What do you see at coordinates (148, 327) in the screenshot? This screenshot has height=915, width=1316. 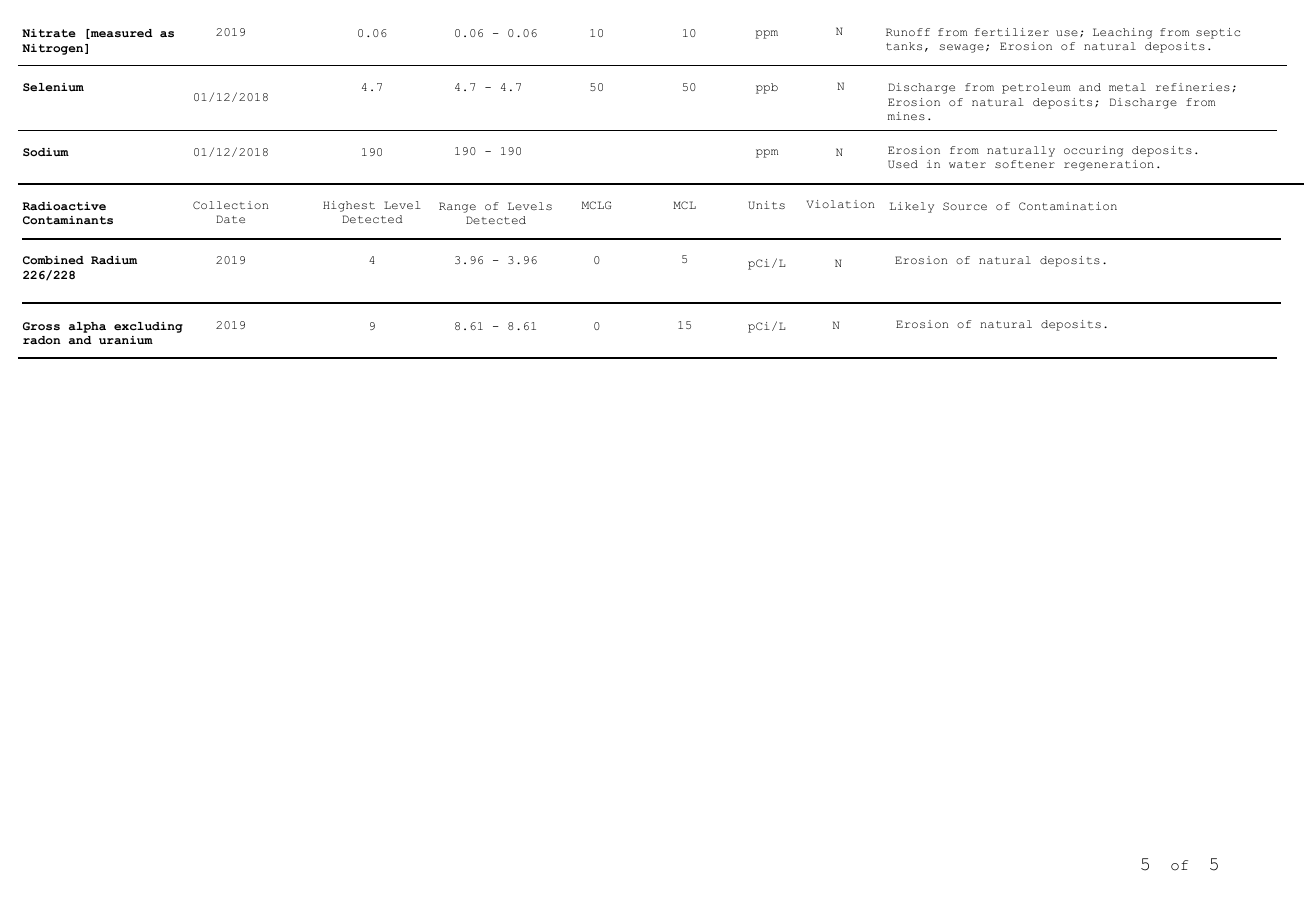 I see `excluding` at bounding box center [148, 327].
